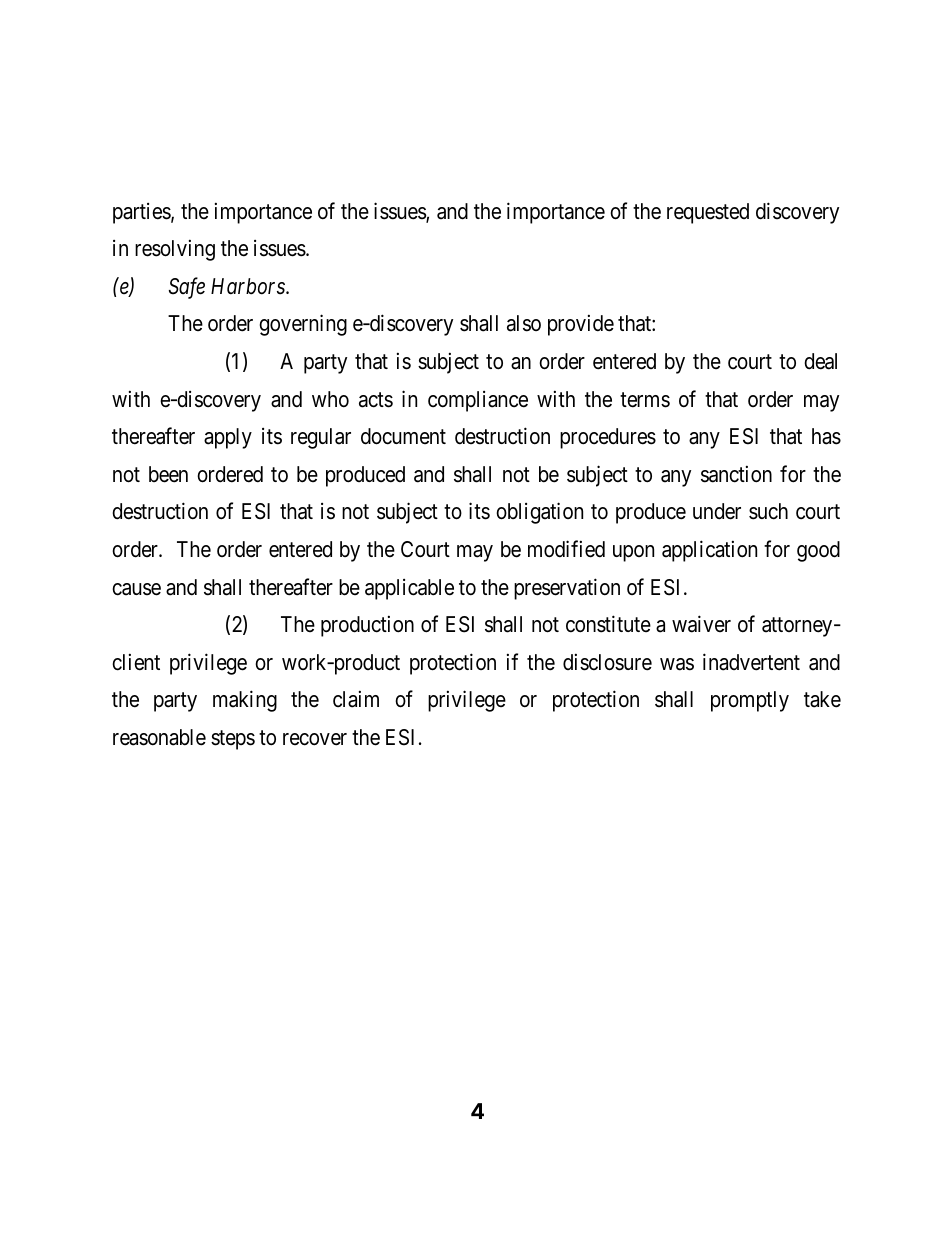  What do you see at coordinates (826, 436) in the screenshot?
I see `has` at bounding box center [826, 436].
